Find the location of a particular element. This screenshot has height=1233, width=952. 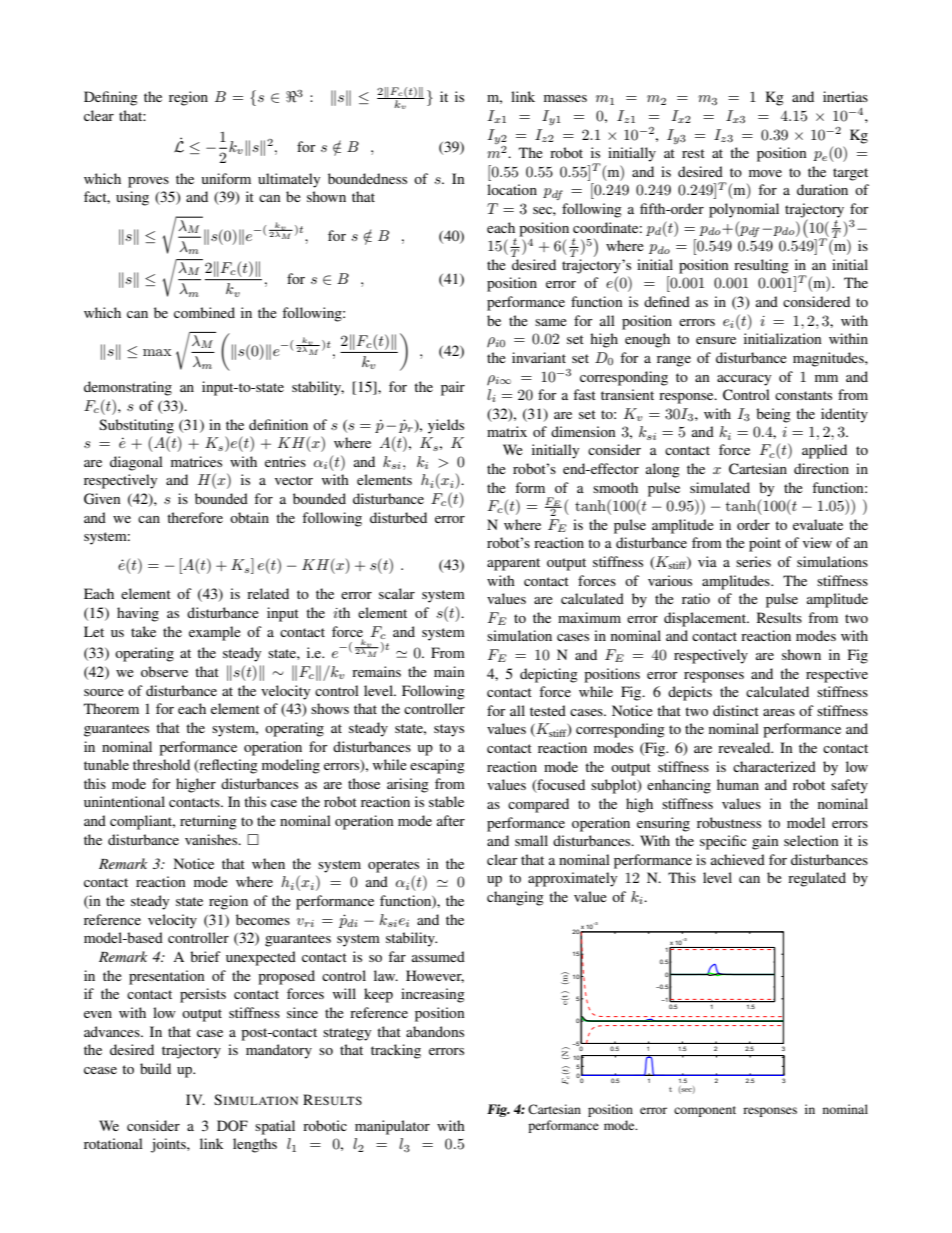

example is located at coordinates (215, 633).
